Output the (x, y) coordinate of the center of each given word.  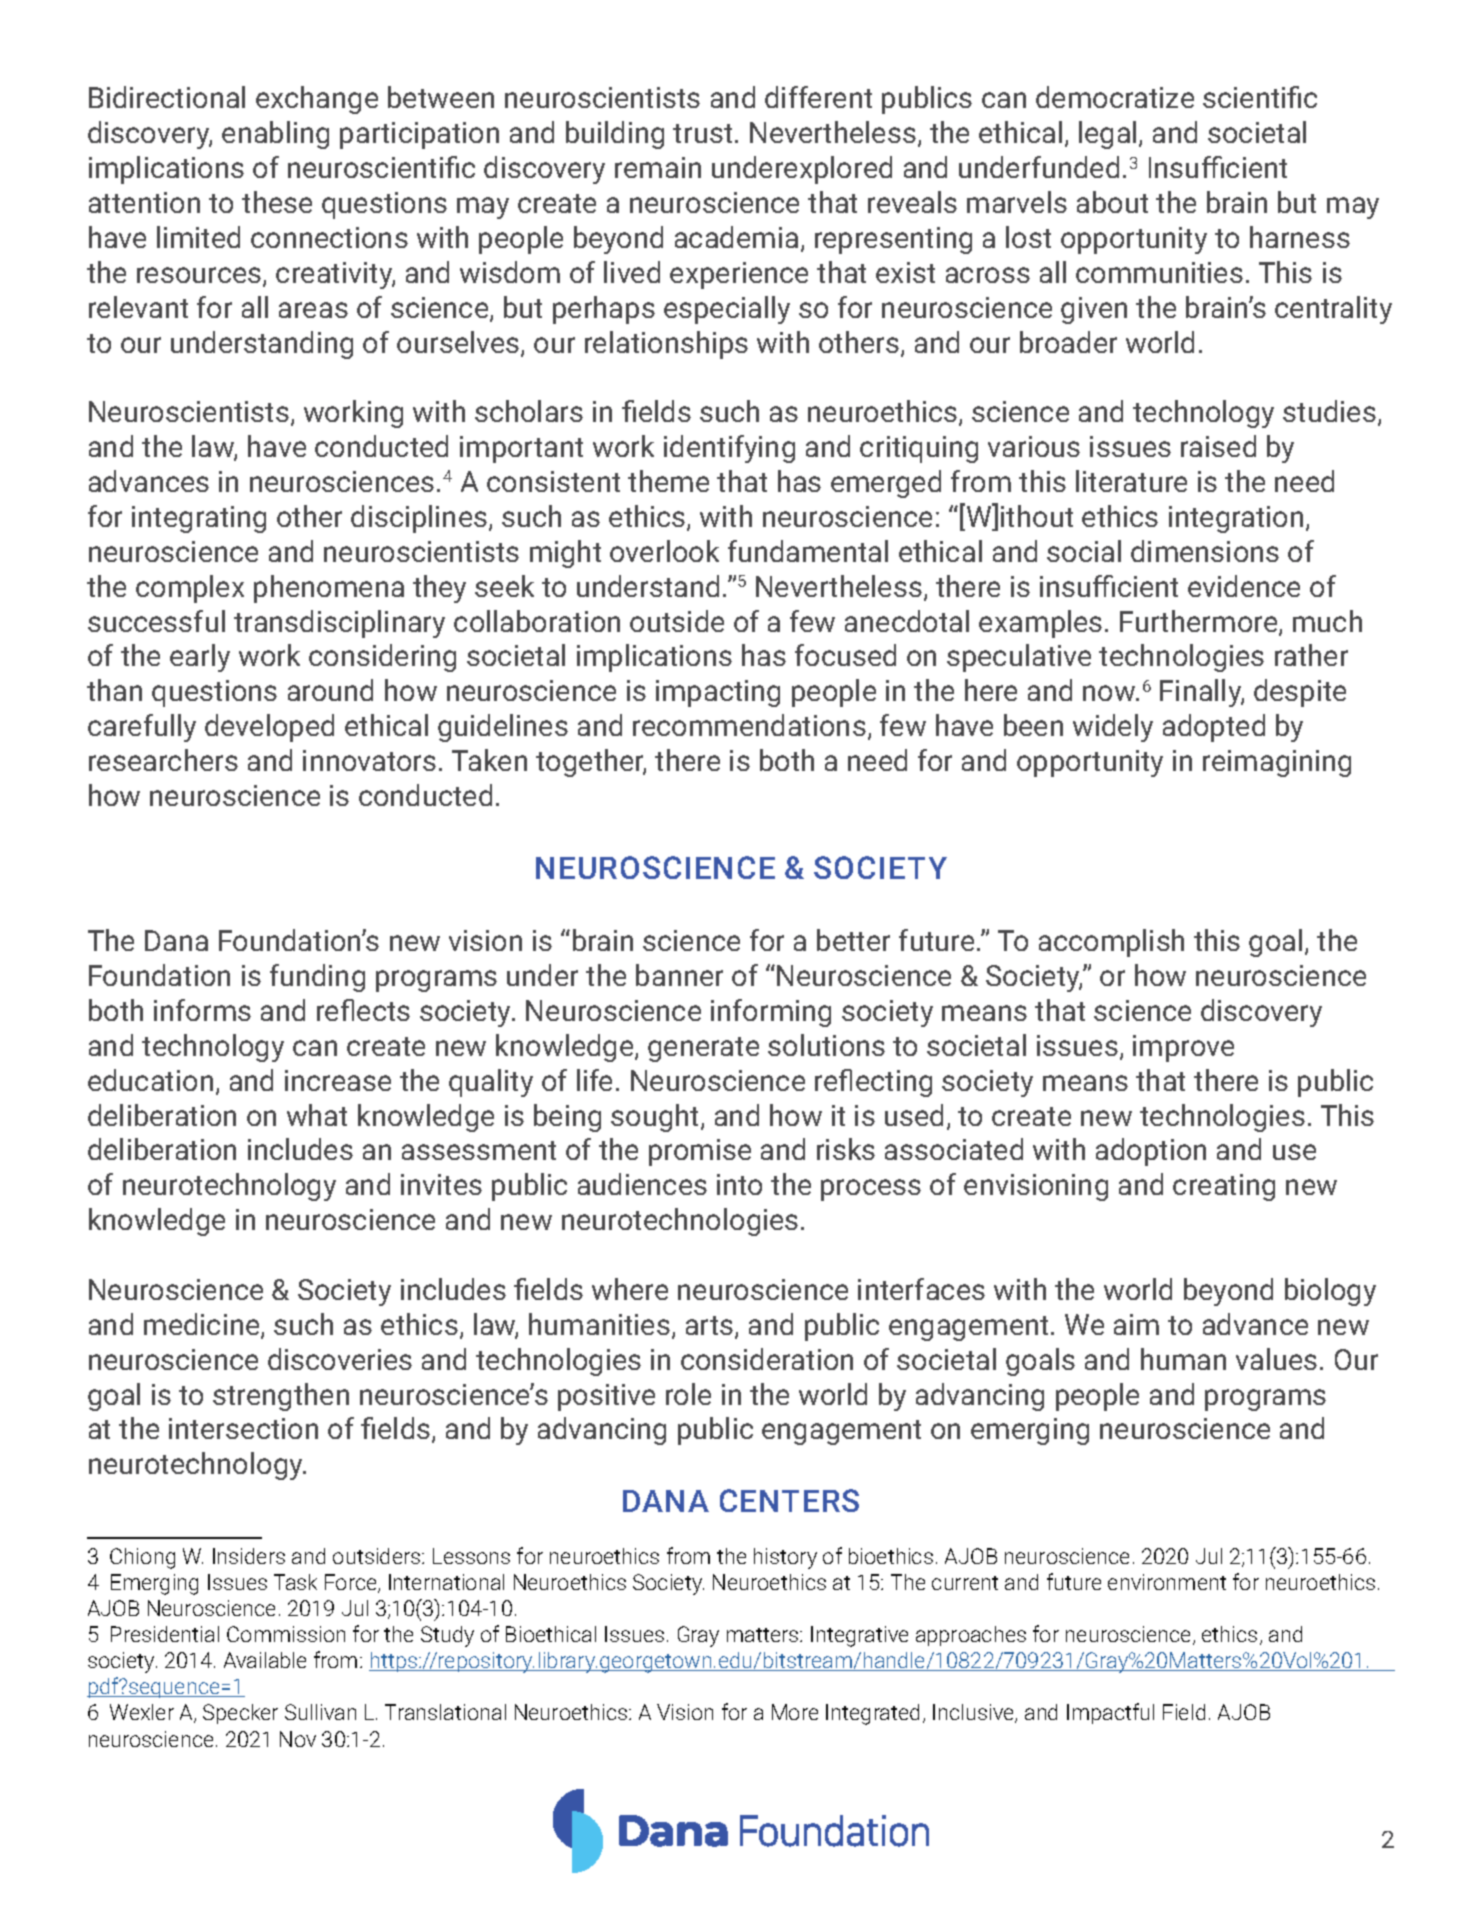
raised (1218, 446)
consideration (767, 1359)
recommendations (749, 725)
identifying (729, 449)
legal (1107, 135)
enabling (275, 135)
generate (703, 1049)
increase (338, 1080)
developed (269, 728)
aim (1136, 1324)
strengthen (281, 1397)
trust (702, 133)
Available (265, 1660)
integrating (199, 519)
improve (1183, 1048)
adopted (1214, 728)
